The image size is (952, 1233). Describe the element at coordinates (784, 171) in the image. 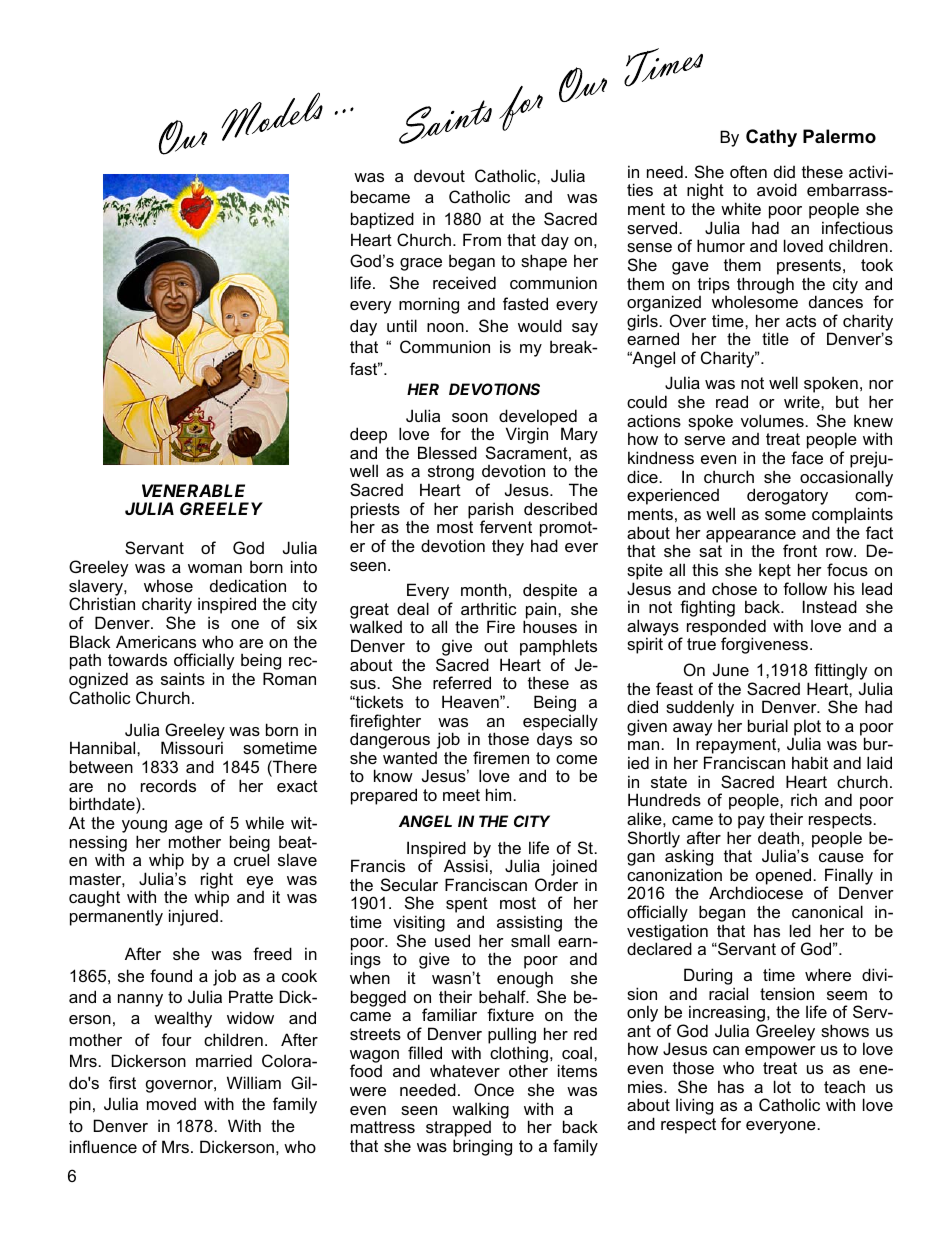

I see `did` at that location.
